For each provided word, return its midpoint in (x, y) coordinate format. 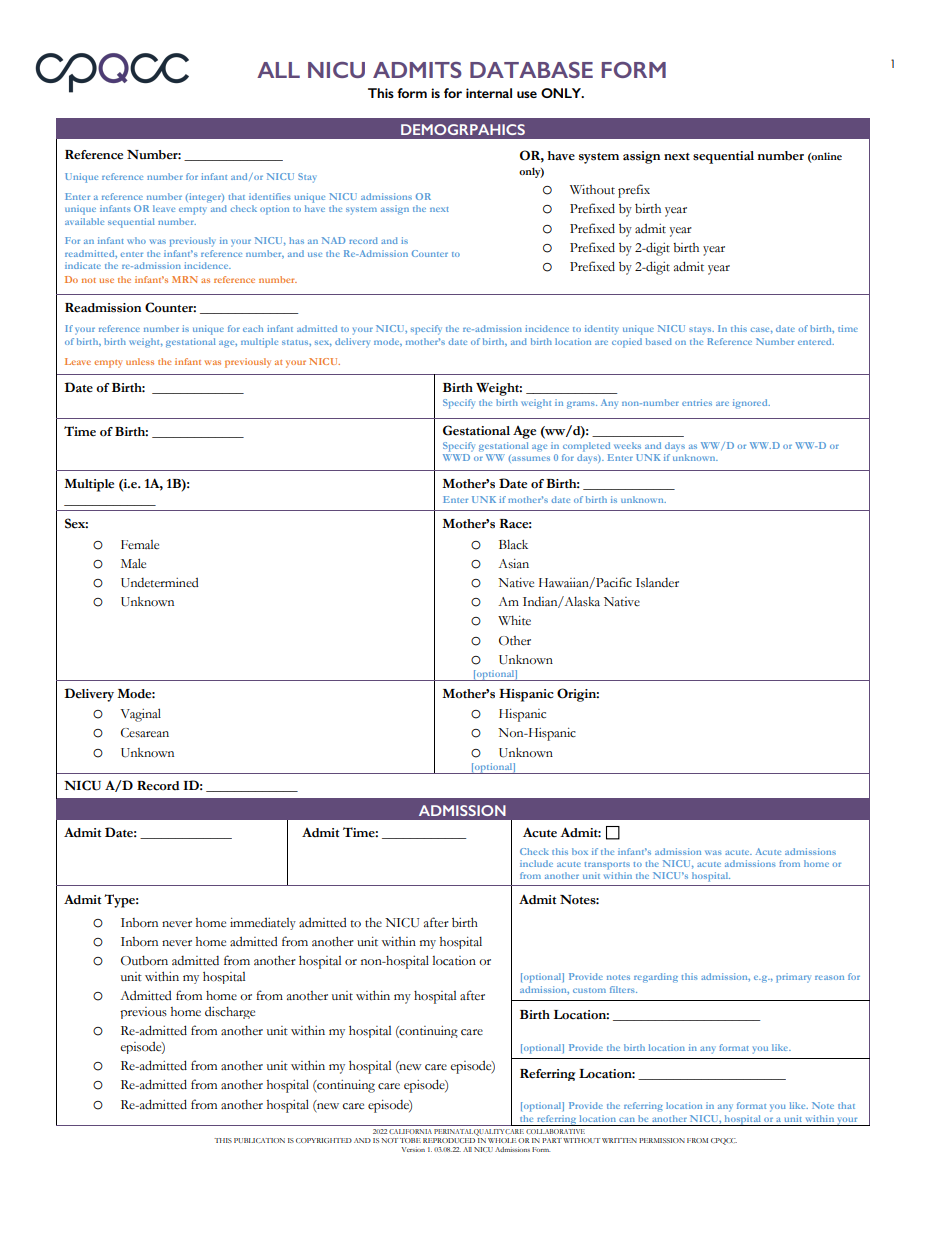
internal (489, 93)
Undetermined (160, 582)
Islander (657, 583)
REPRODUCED (449, 1140)
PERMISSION (662, 1140)
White (514, 620)
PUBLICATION (259, 1140)
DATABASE (531, 70)
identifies (270, 196)
